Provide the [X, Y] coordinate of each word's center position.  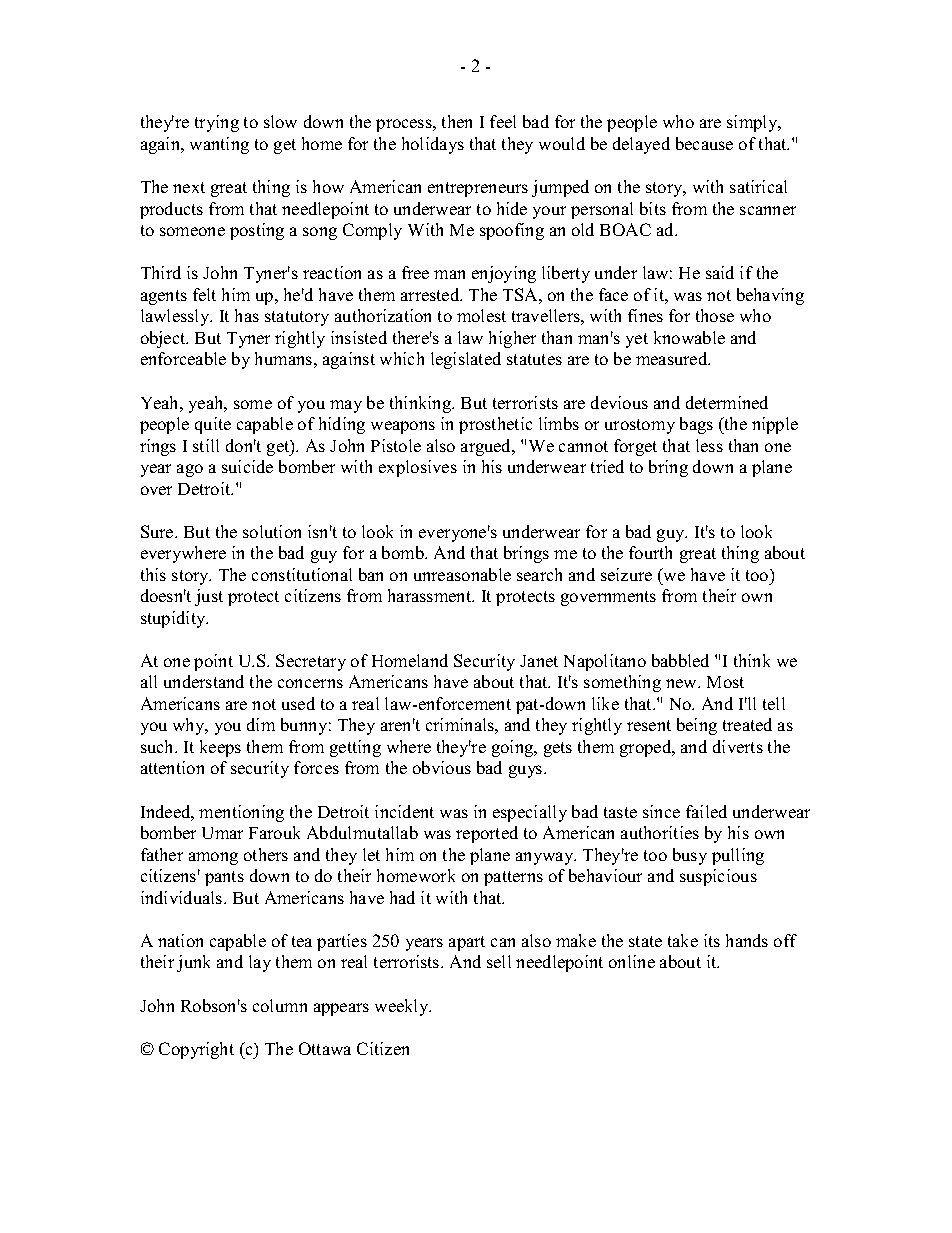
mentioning [241, 813]
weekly [403, 1007]
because [704, 143]
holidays [433, 145]
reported [487, 834]
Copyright [196, 1050]
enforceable [183, 358]
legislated [466, 360]
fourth [650, 552]
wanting [219, 145]
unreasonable [462, 574]
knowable [689, 337]
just [209, 597]
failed [706, 811]
